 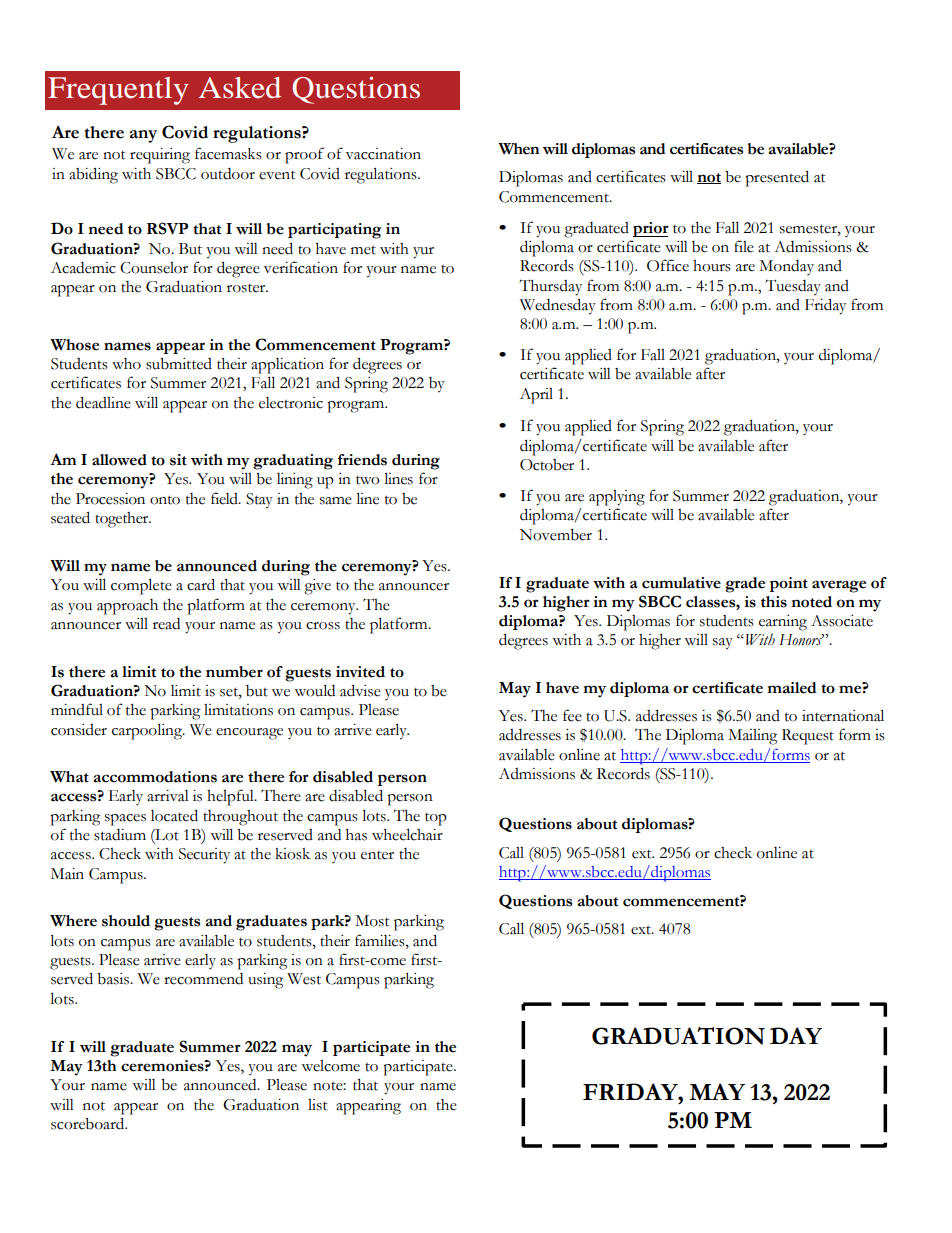 I want to click on scoreboard, so click(x=89, y=1123).
